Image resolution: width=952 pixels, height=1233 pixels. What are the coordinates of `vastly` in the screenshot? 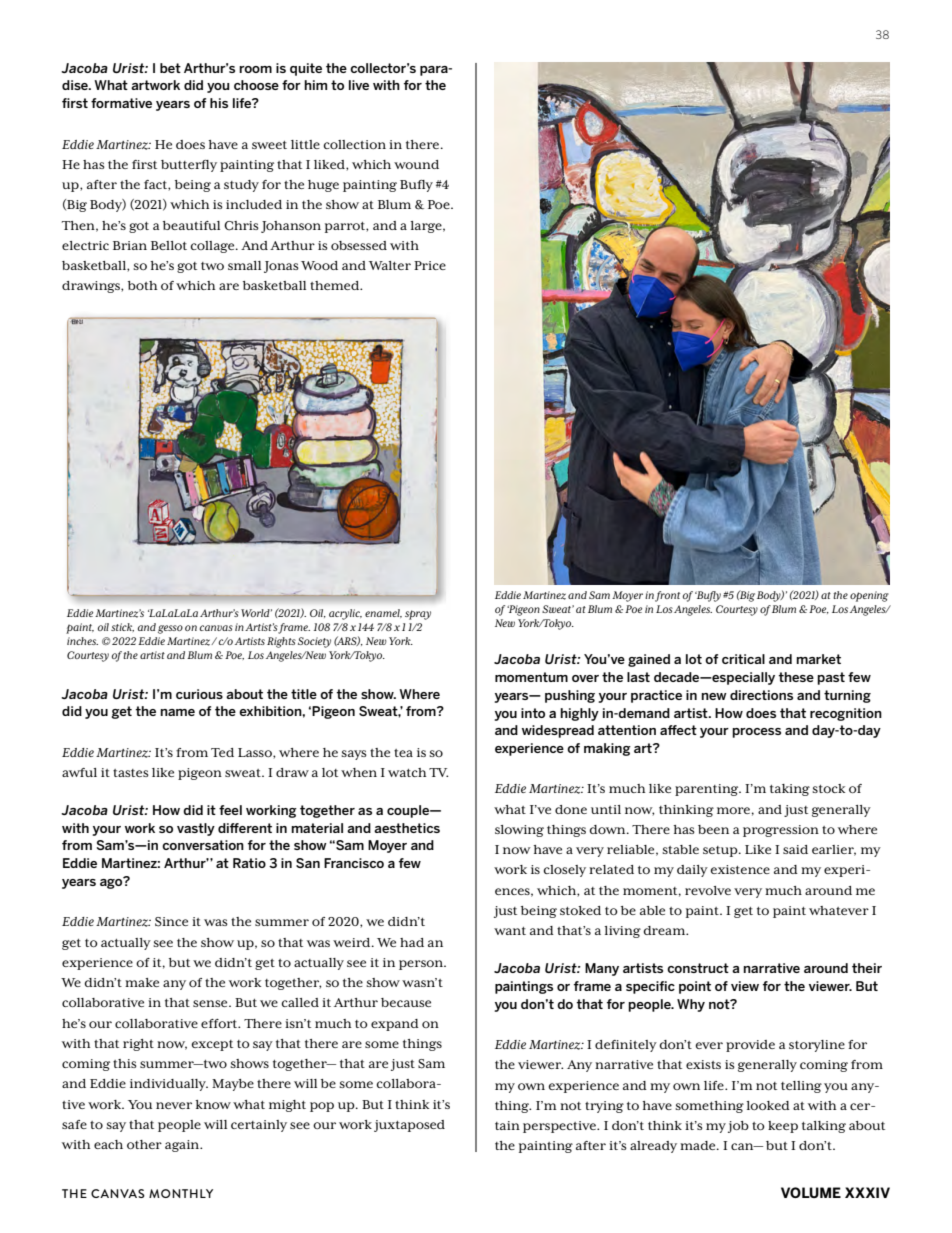 It's located at (196, 829).
